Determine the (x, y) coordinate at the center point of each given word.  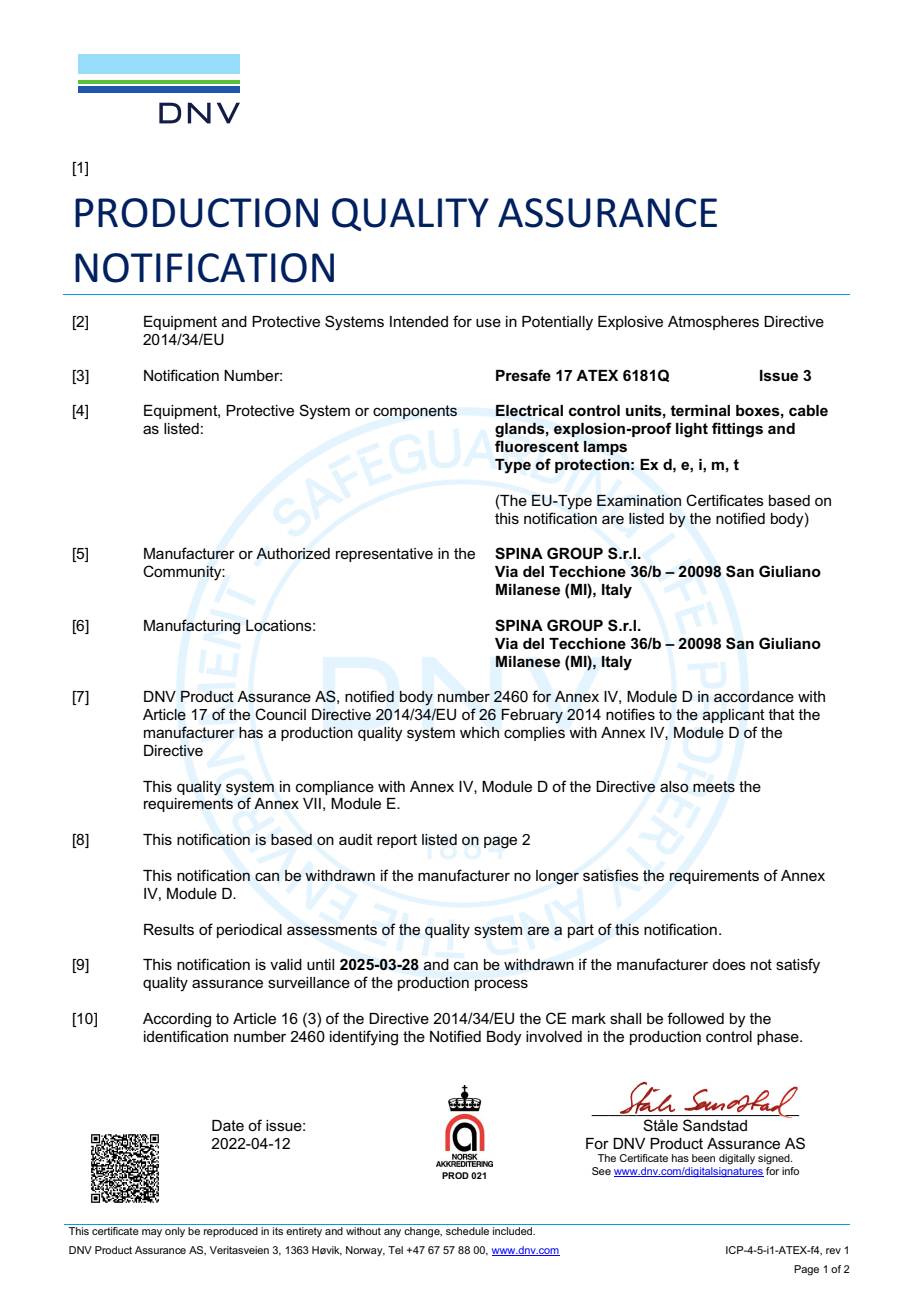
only (175, 1232)
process (501, 985)
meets (714, 786)
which (479, 732)
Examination (639, 500)
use (488, 322)
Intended (419, 321)
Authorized (293, 553)
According (177, 1020)
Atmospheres (713, 323)
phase (779, 1038)
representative (384, 555)
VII (312, 803)
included (514, 1231)
